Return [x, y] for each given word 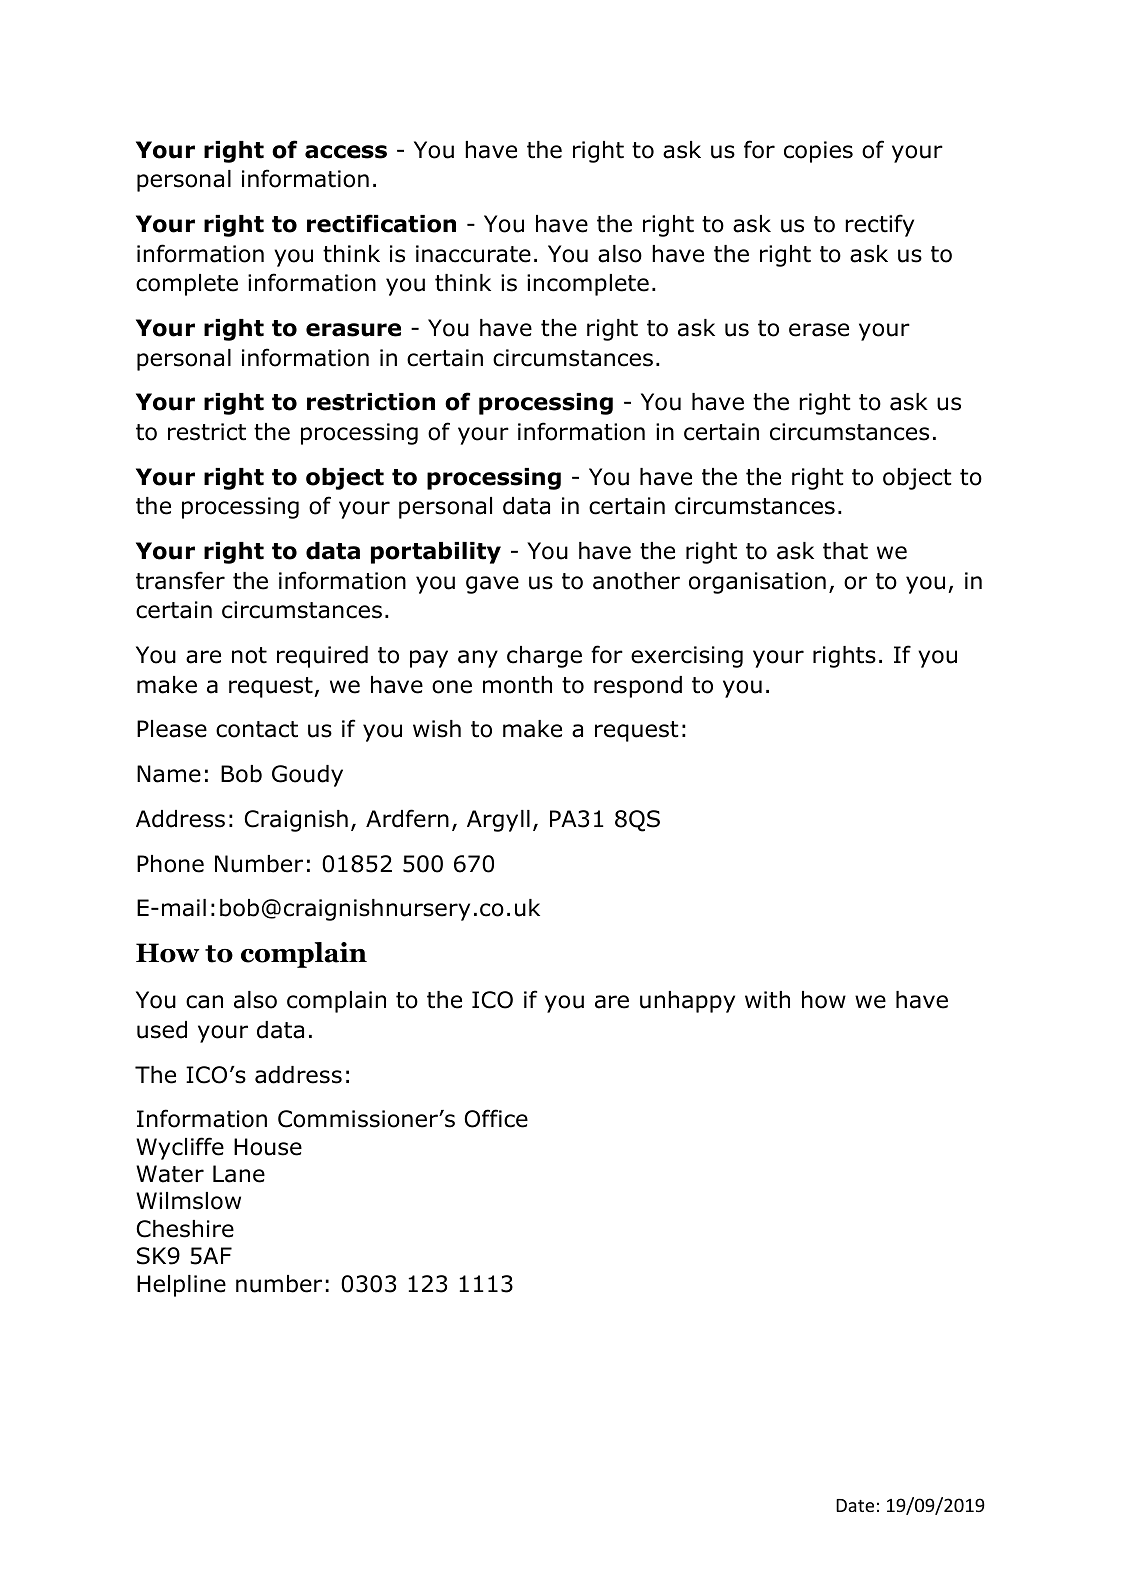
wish [437, 729]
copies [818, 152]
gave [492, 585]
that [845, 551]
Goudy [307, 776]
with [767, 1000]
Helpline [181, 1286]
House [268, 1147]
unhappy [687, 1002]
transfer [180, 580]
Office [496, 1118]
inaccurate [473, 254]
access [346, 152]
